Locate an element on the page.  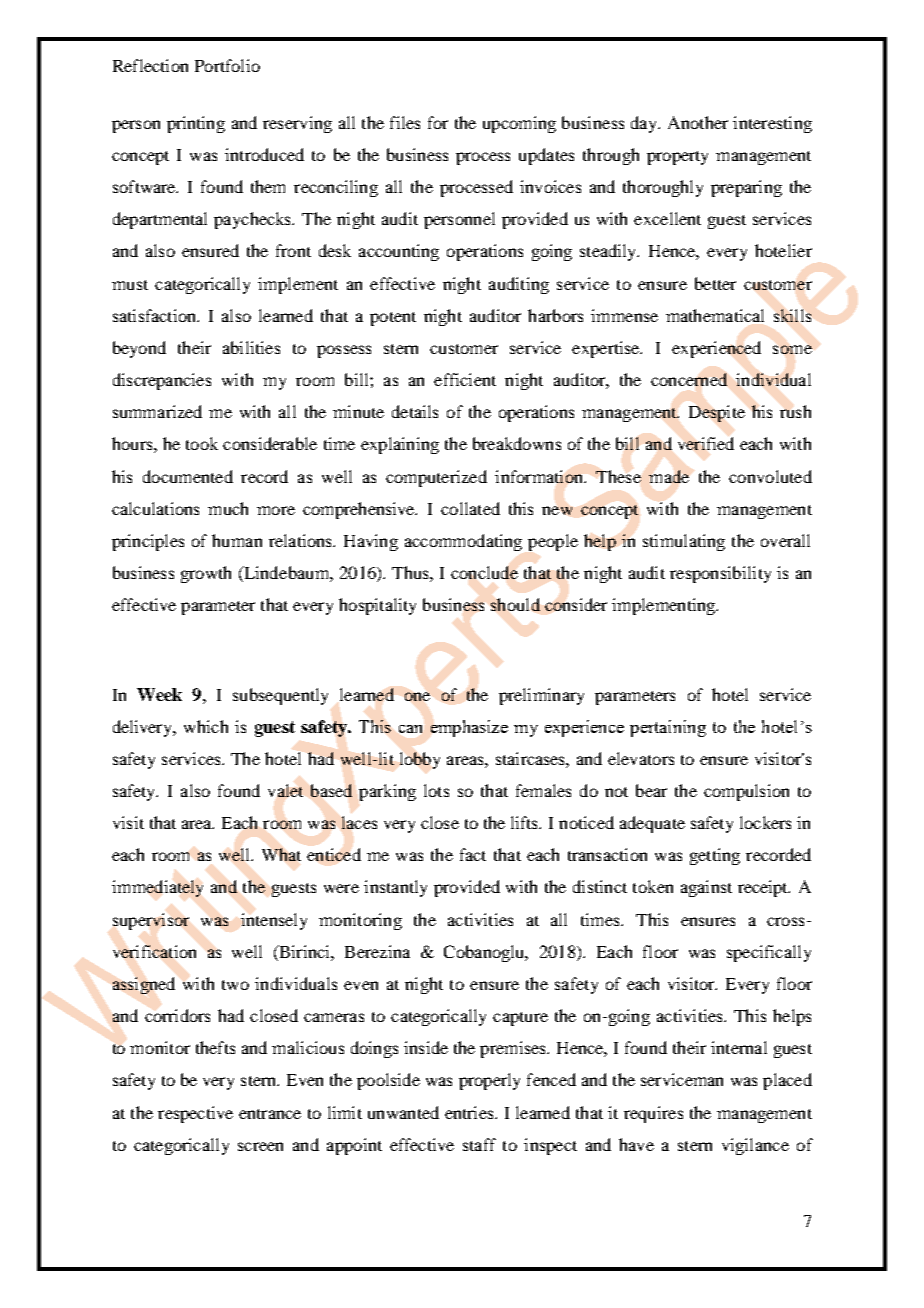
respective is located at coordinates (195, 1114).
